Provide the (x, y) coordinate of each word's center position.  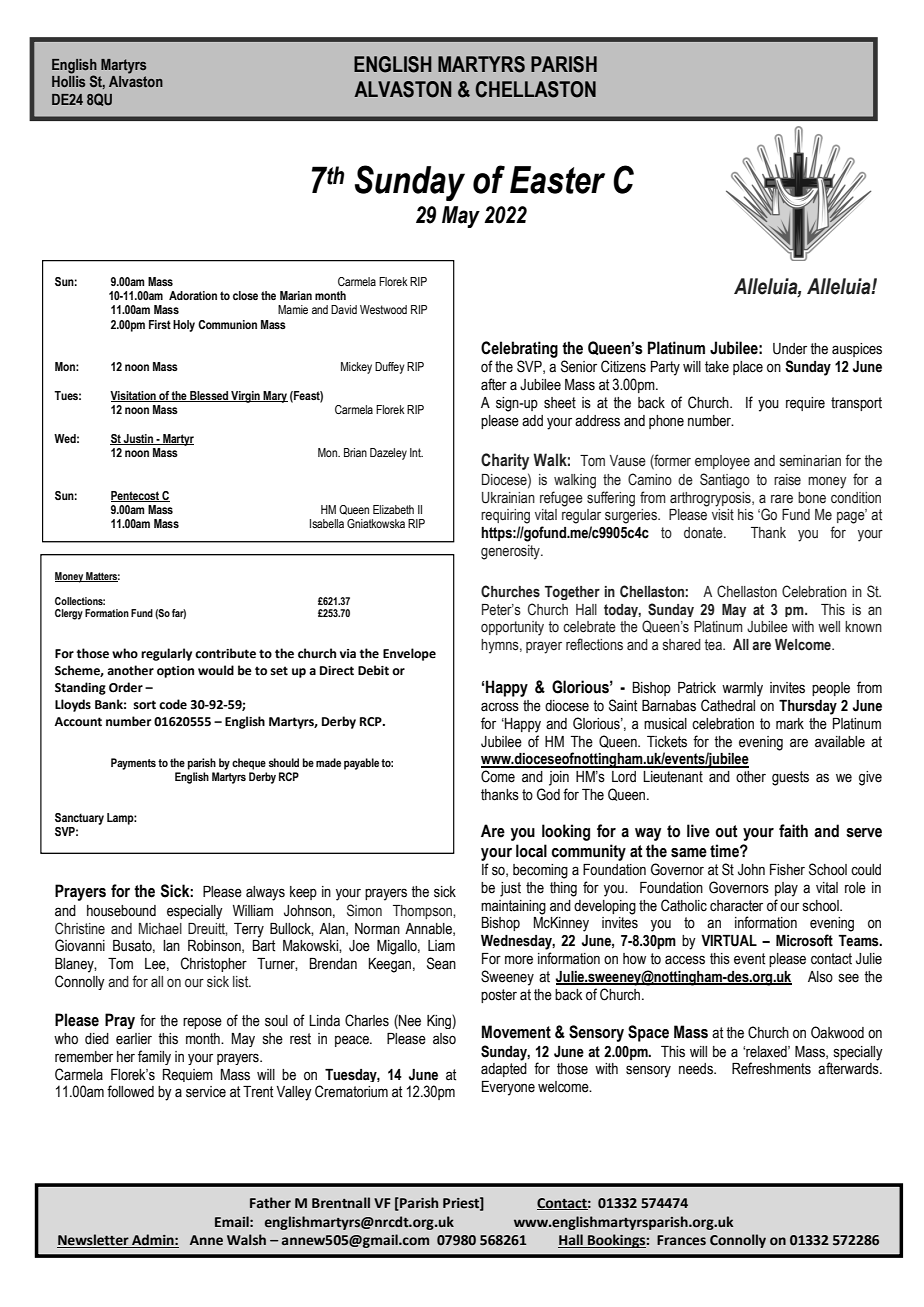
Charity (505, 461)
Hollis (68, 81)
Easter (557, 180)
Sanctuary (79, 819)
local (531, 851)
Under (790, 349)
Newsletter (94, 1241)
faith (793, 831)
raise (787, 480)
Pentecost (136, 496)
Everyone (508, 1088)
